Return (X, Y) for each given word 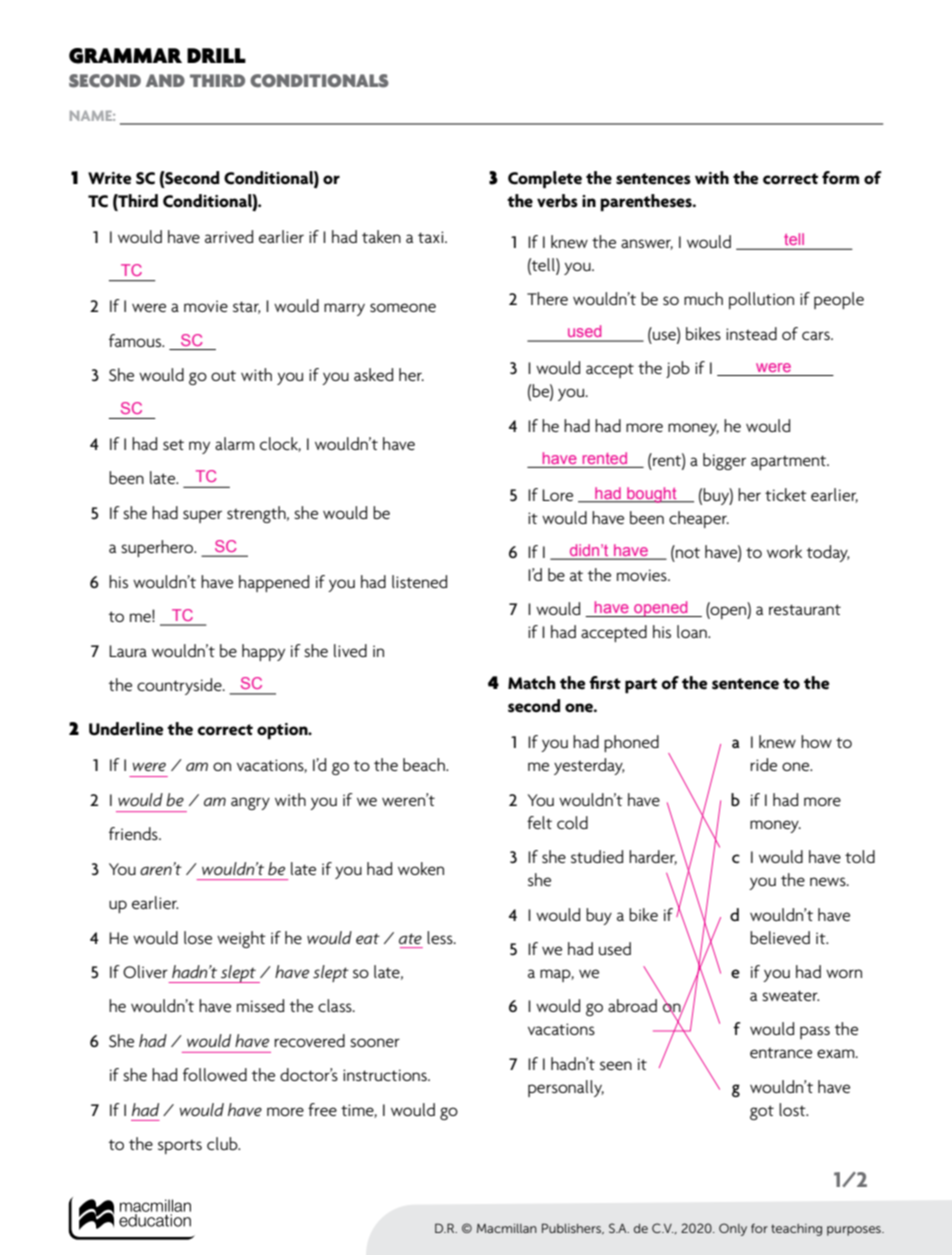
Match (531, 683)
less (441, 937)
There (547, 298)
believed (780, 937)
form (840, 178)
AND (165, 80)
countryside (180, 686)
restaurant (805, 609)
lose (198, 937)
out (223, 375)
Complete (545, 180)
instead (751, 333)
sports (180, 1147)
